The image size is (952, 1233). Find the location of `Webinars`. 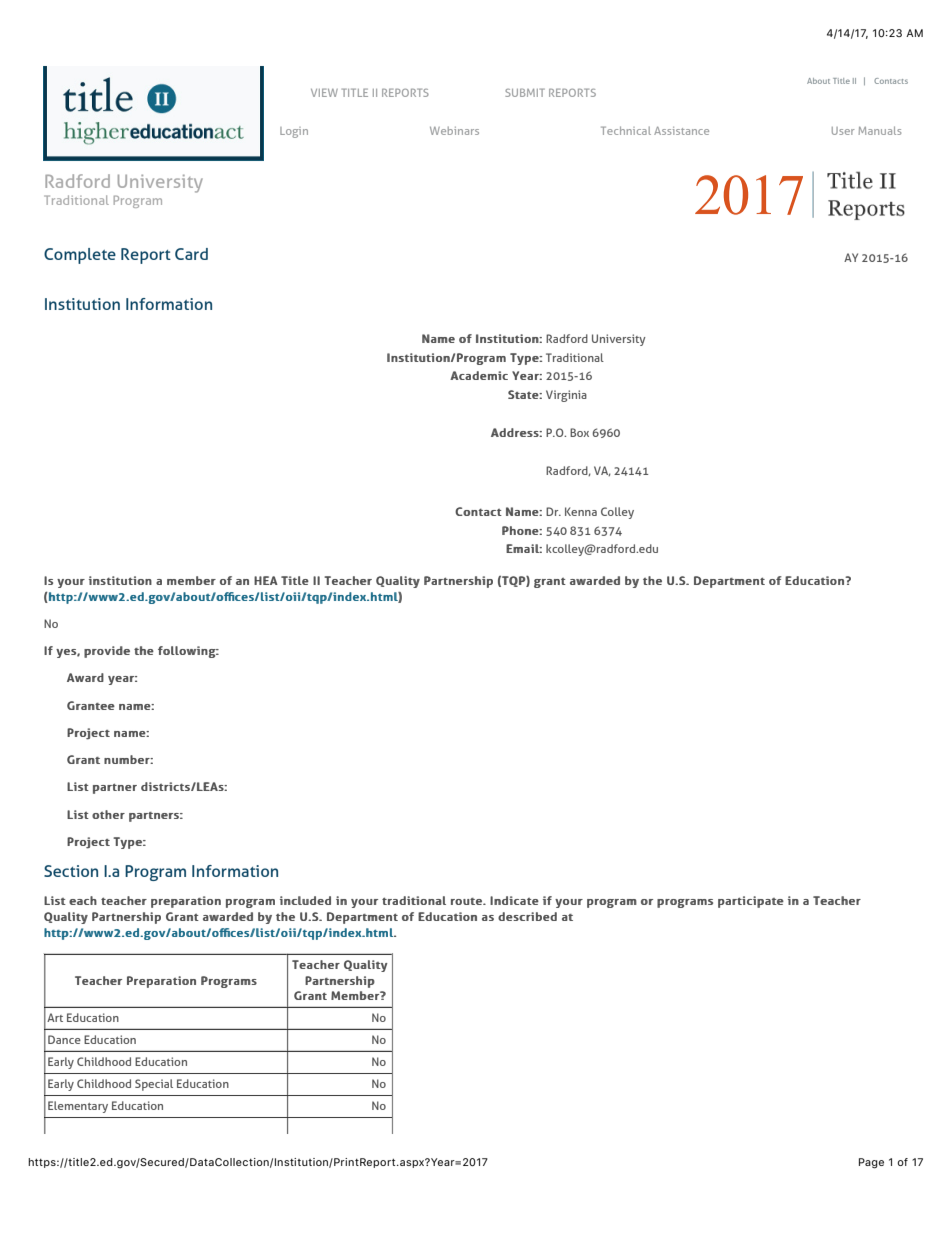

Webinars is located at coordinates (454, 130).
